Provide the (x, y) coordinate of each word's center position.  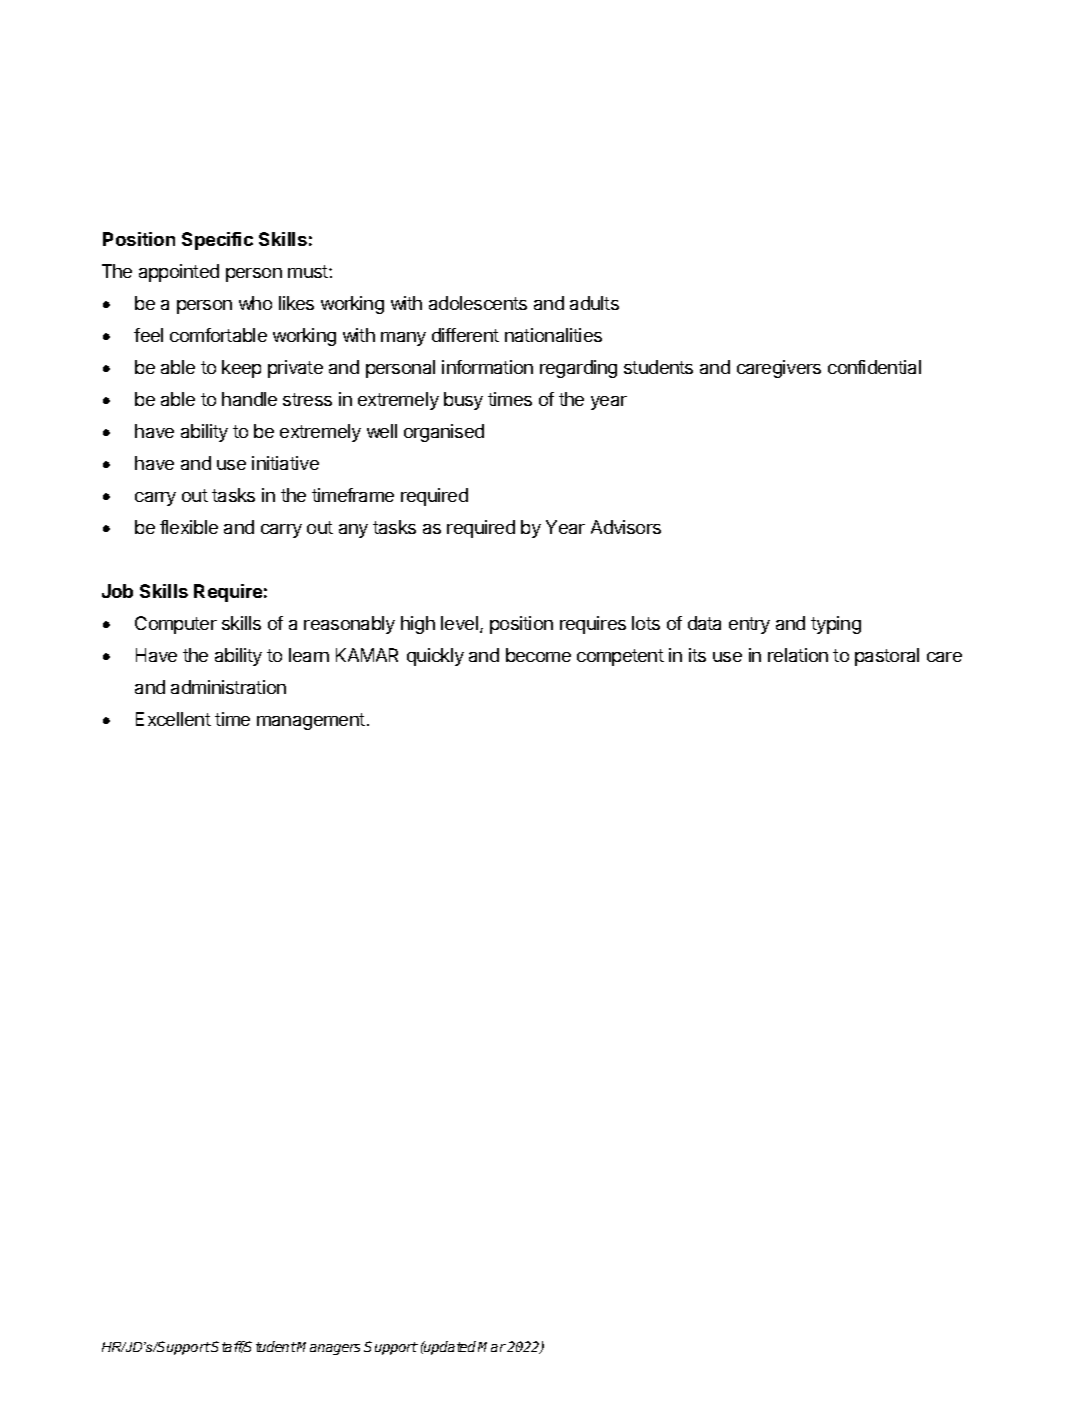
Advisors (626, 527)
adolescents (478, 303)
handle (249, 399)
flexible (189, 527)
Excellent (173, 719)
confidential (874, 367)
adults (594, 303)
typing (836, 625)
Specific (217, 241)
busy (463, 401)
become (538, 655)
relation (798, 655)
